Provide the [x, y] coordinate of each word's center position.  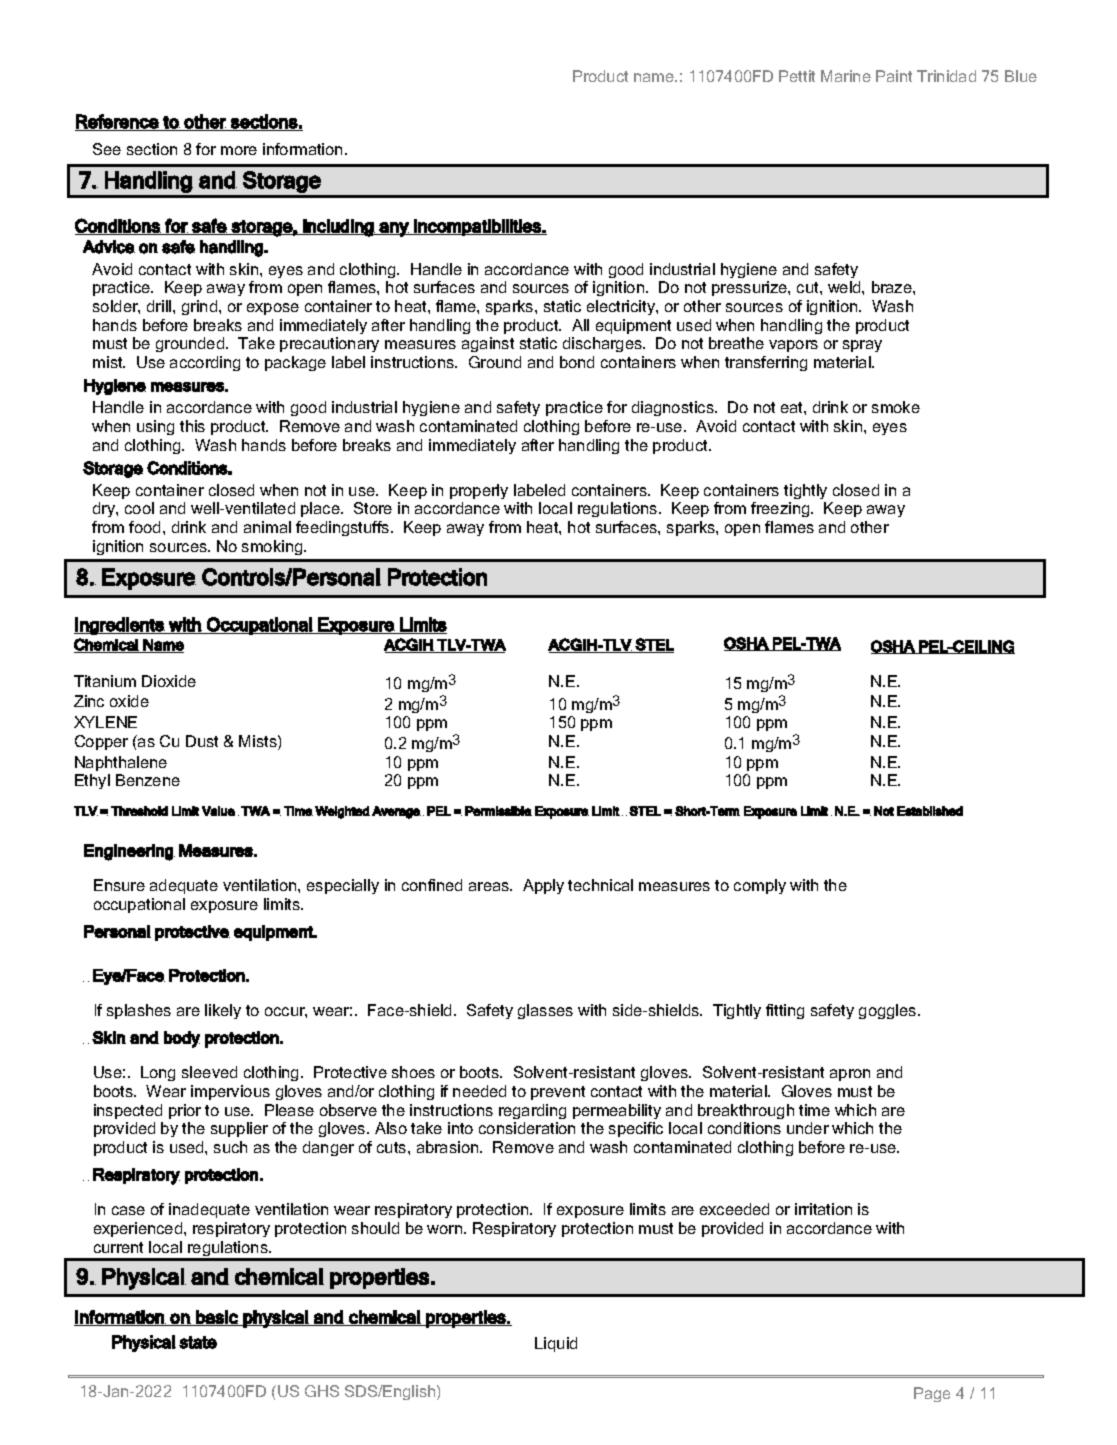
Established [930, 811]
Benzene [148, 780]
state [198, 1342]
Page [932, 1394]
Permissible [498, 811]
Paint [894, 76]
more [239, 150]
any [394, 229]
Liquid [556, 1344]
